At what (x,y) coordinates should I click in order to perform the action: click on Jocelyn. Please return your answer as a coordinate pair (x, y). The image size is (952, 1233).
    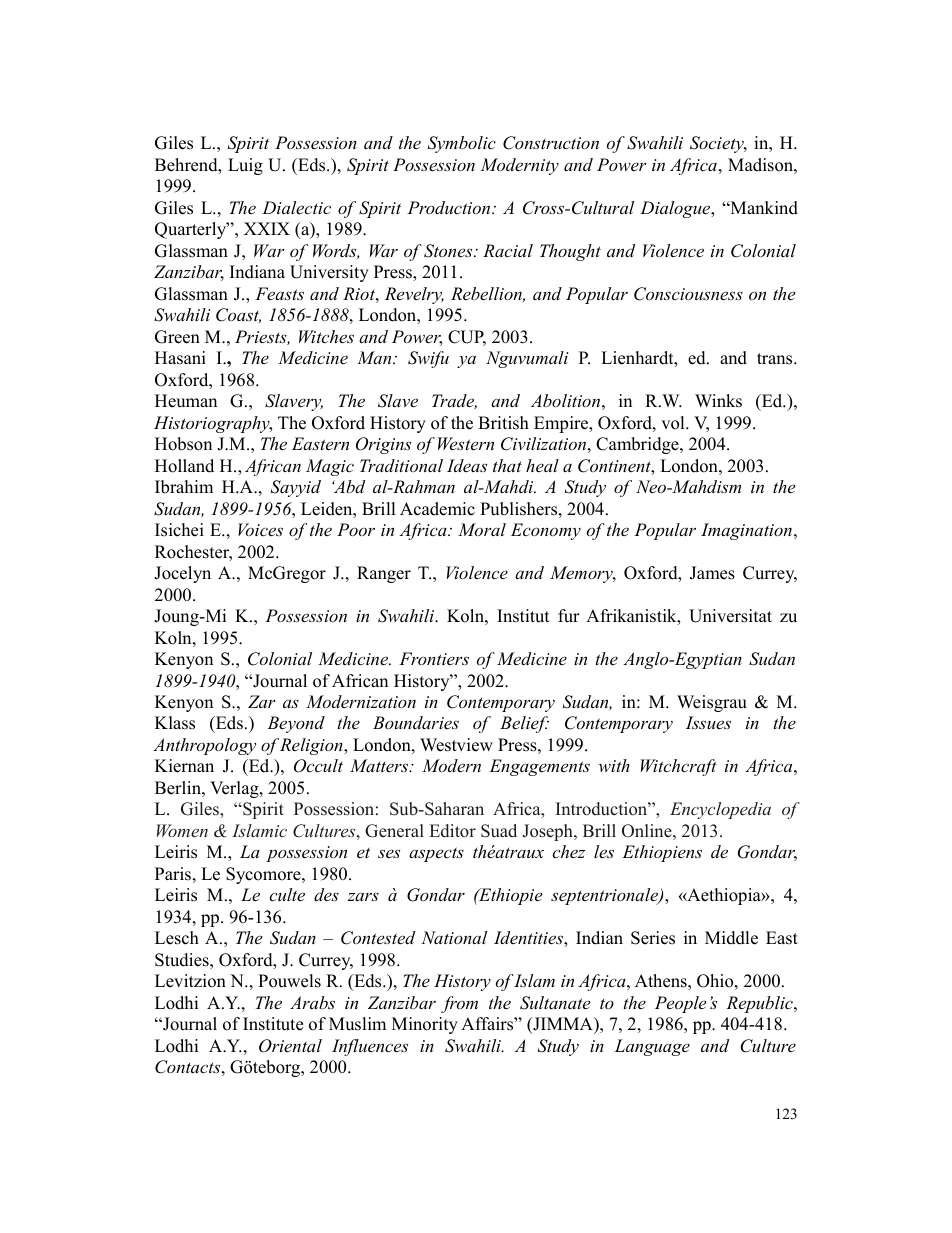
    Looking at the image, I should click on (182, 574).
